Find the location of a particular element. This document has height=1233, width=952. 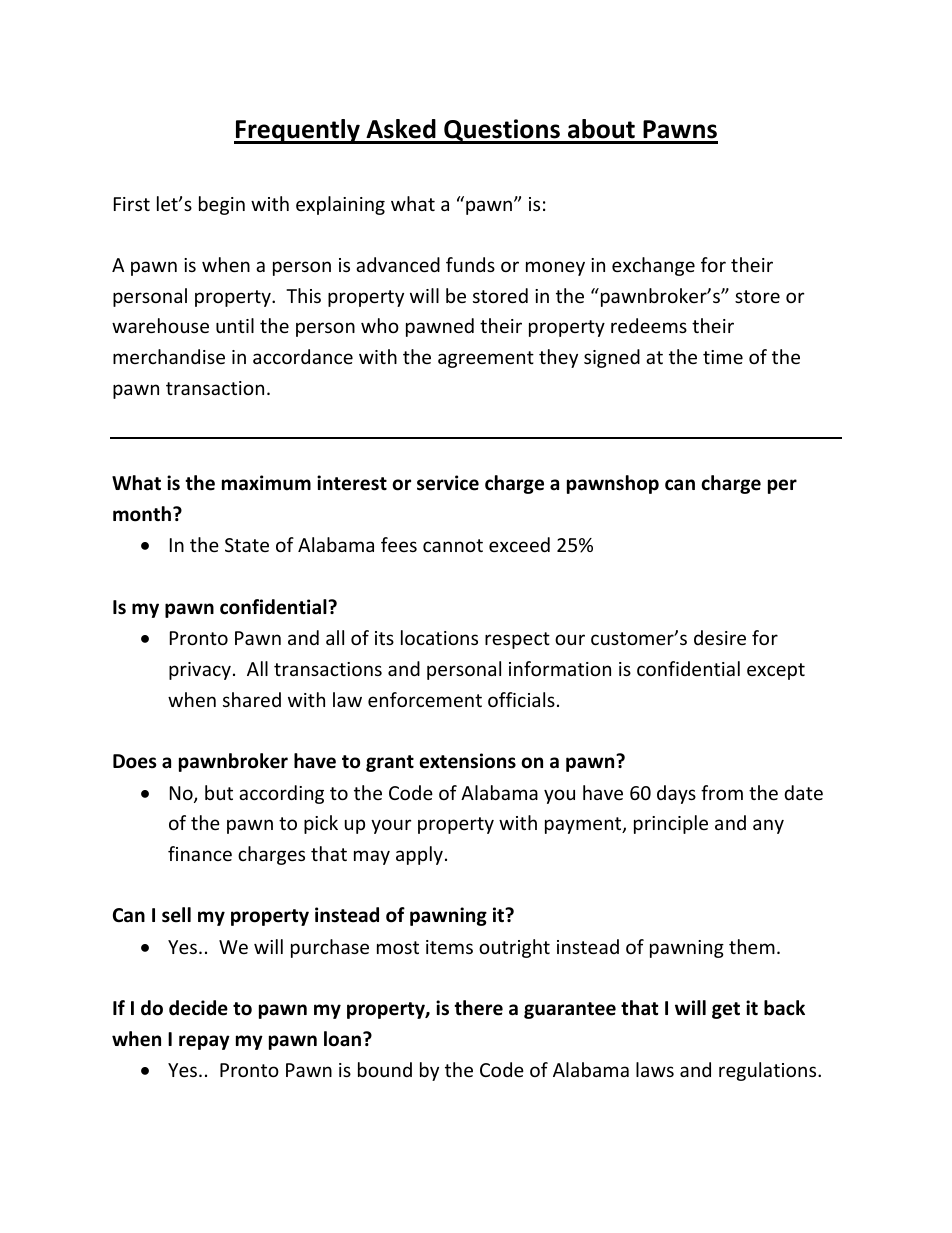

repay is located at coordinates (204, 1042).
